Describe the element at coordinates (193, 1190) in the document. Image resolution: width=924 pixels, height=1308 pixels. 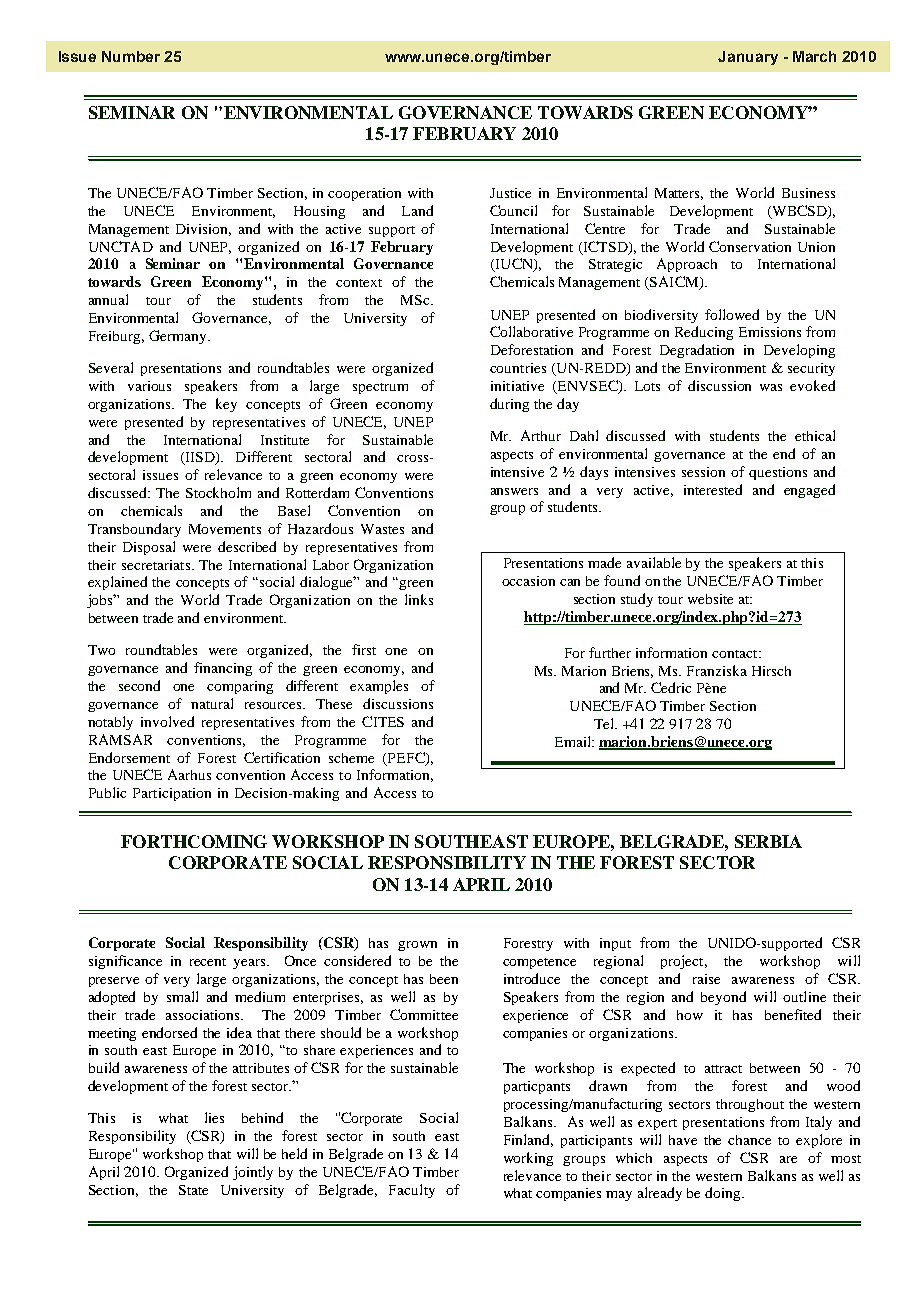
I see `State` at that location.
